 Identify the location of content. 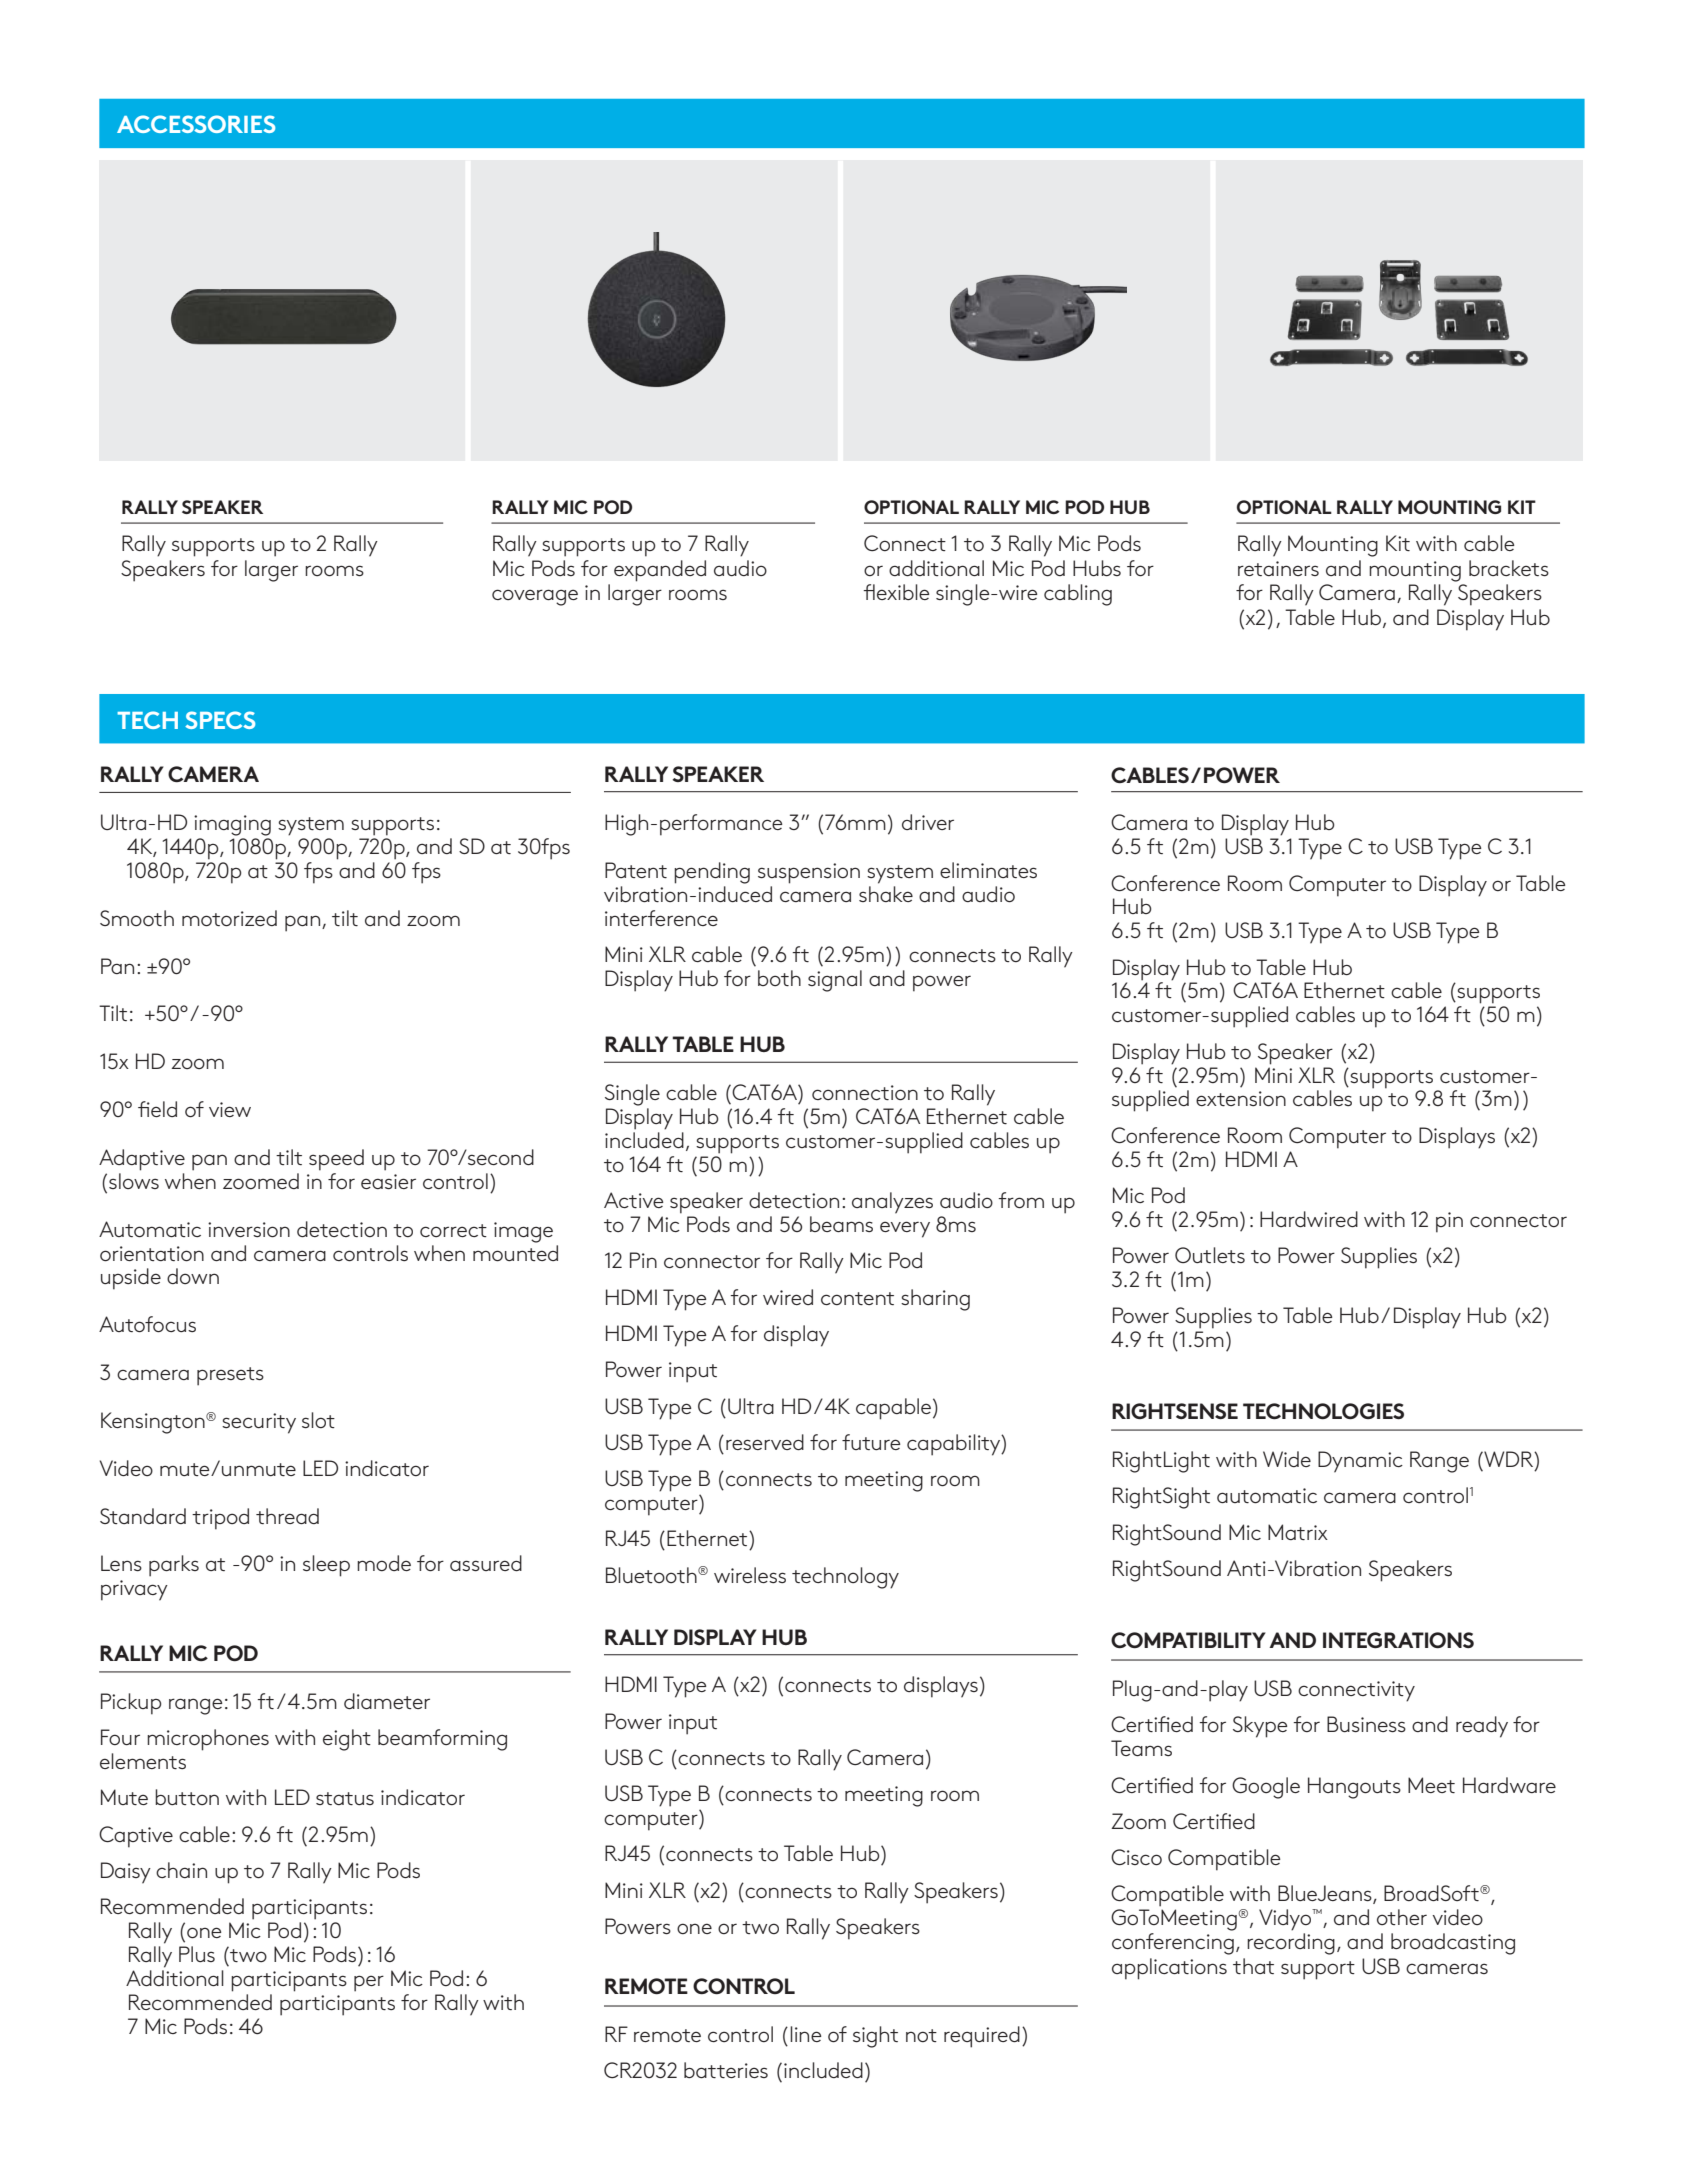
(857, 1298).
